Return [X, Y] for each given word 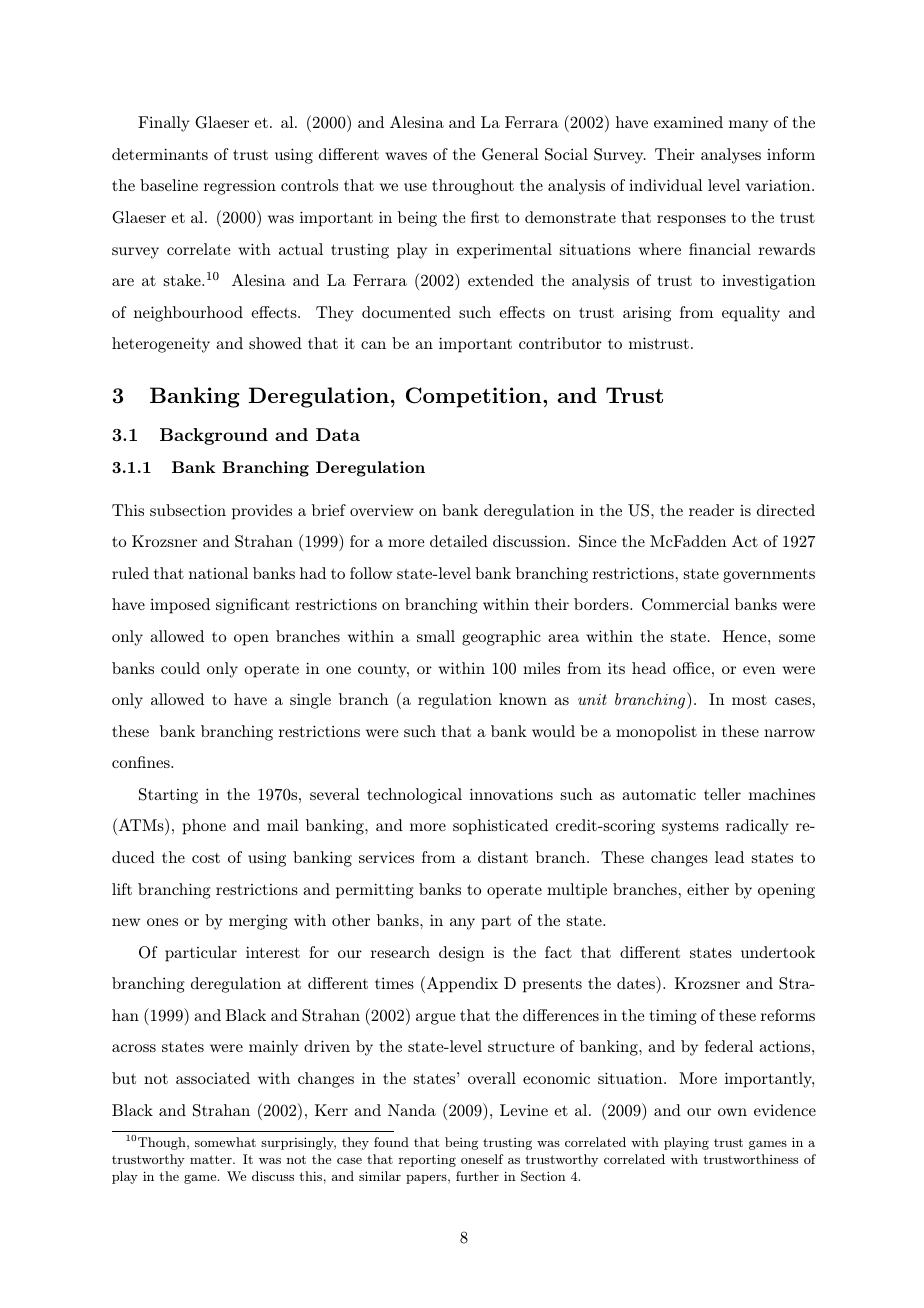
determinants [160, 154]
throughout [473, 187]
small [436, 636]
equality [751, 314]
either [708, 889]
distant [503, 857]
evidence [785, 1110]
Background [214, 436]
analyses [731, 156]
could [180, 668]
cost [206, 858]
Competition [475, 397]
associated [213, 1078]
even [759, 670]
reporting [427, 1160]
